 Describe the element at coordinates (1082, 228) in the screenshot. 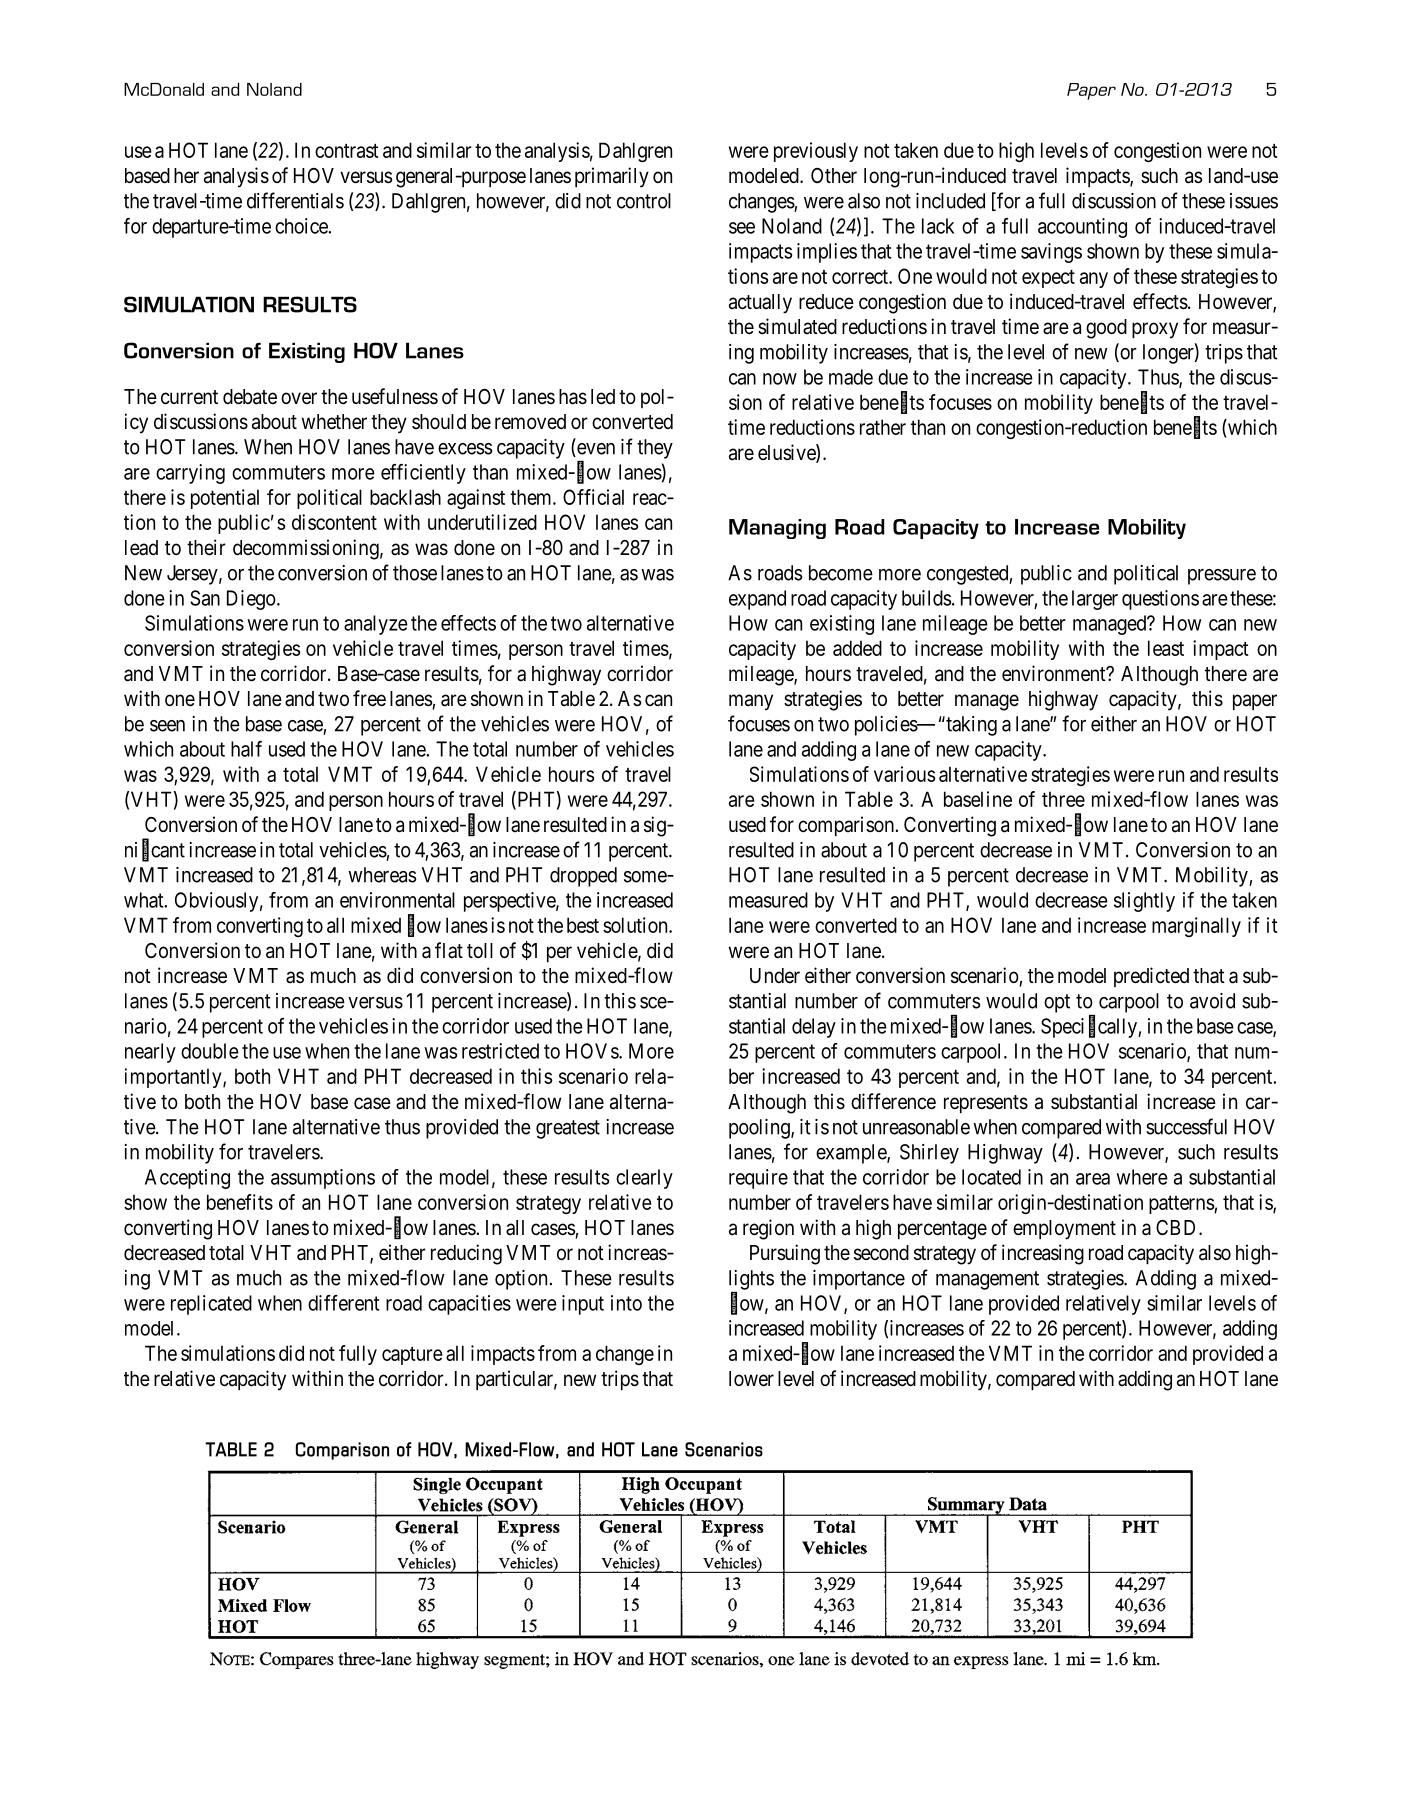

I see `accounting` at that location.
